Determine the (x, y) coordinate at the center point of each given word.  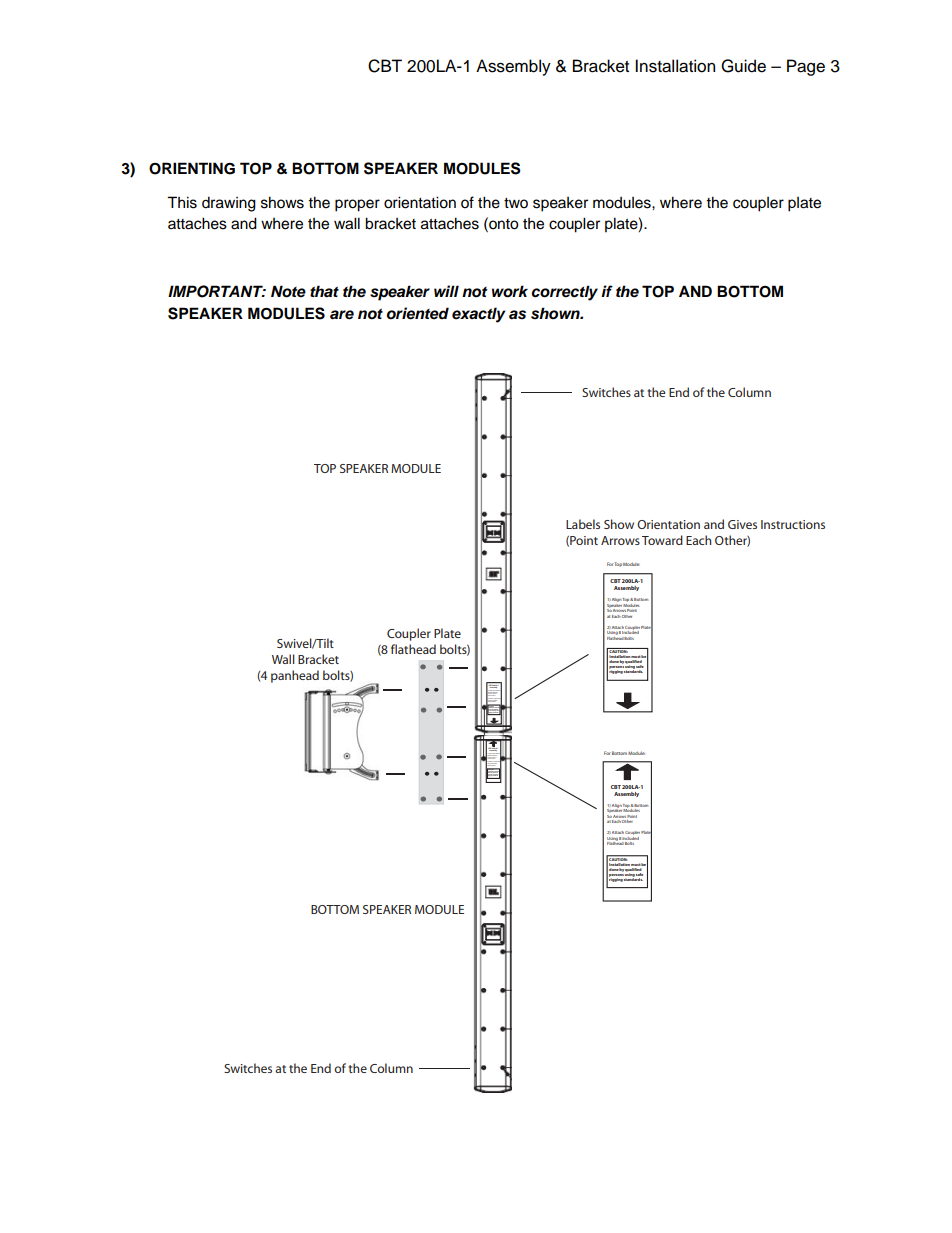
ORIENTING (192, 168)
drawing (229, 204)
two (516, 203)
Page (806, 67)
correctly (565, 293)
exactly (479, 315)
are (342, 315)
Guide (743, 66)
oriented (418, 313)
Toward (662, 540)
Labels (583, 524)
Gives (742, 524)
